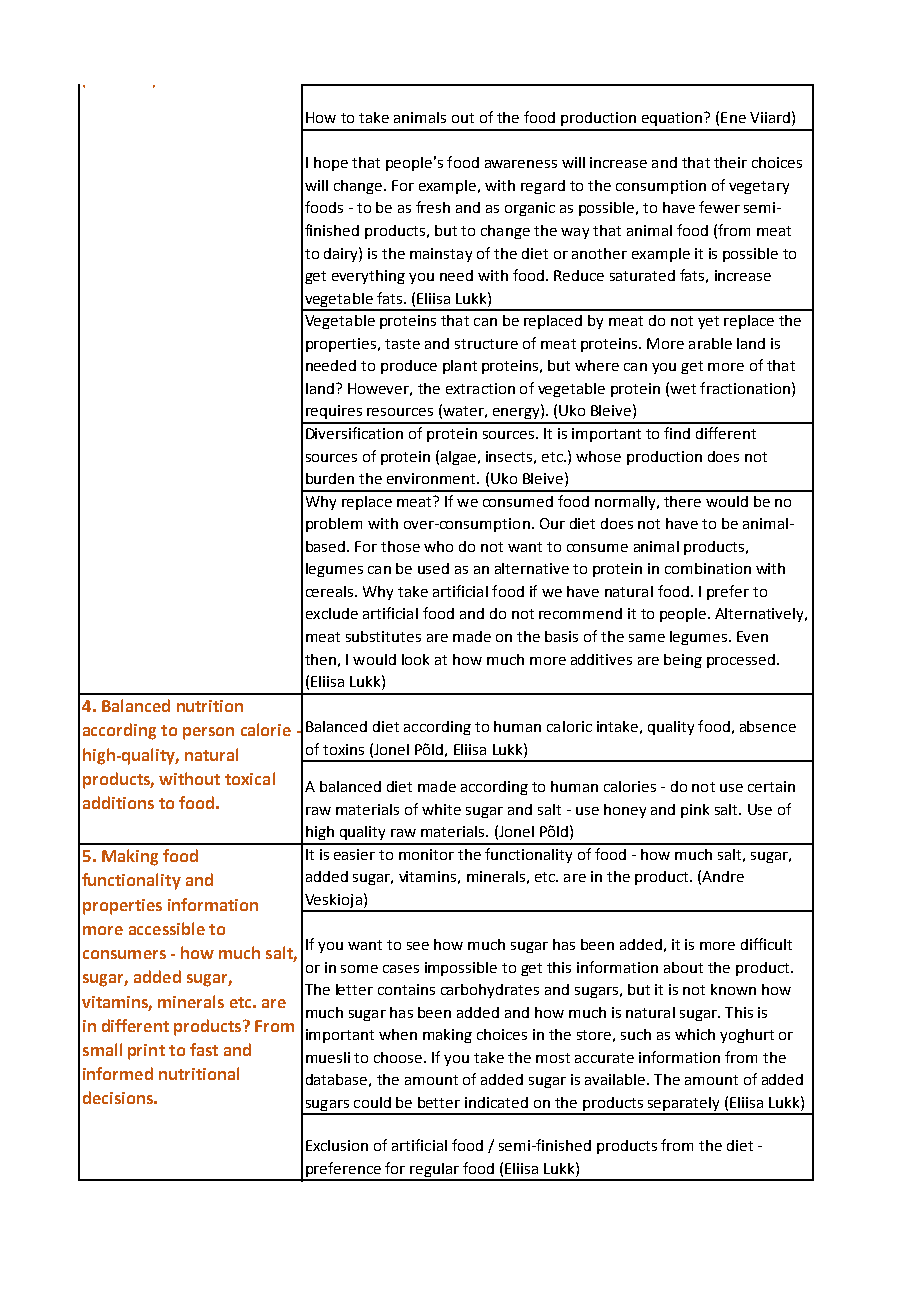  What do you see at coordinates (710, 343) in the document?
I see `arable` at bounding box center [710, 343].
